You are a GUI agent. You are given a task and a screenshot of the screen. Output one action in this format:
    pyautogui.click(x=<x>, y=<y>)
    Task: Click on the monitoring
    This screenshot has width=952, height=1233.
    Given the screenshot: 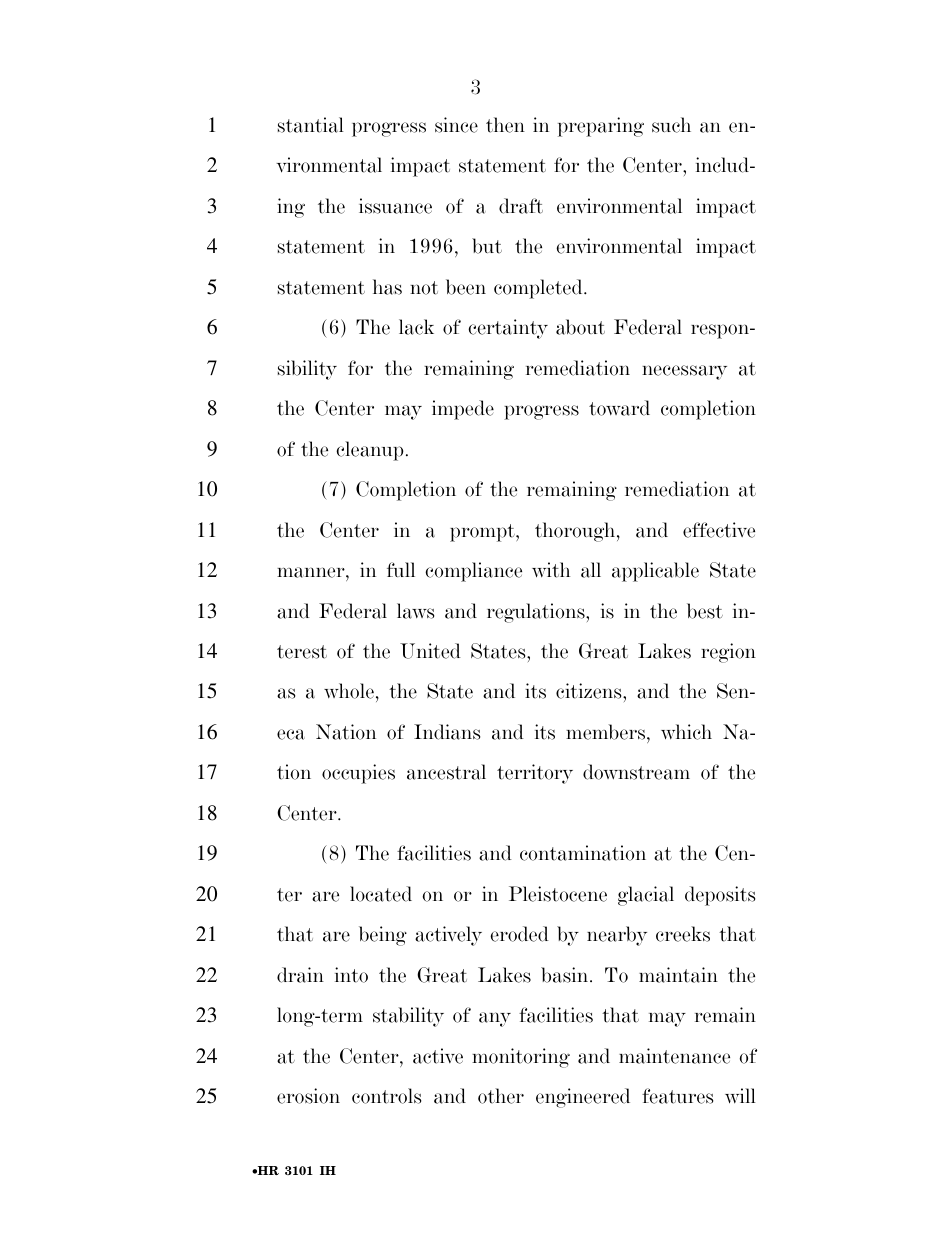 What is the action you would take?
    pyautogui.click(x=521, y=1058)
